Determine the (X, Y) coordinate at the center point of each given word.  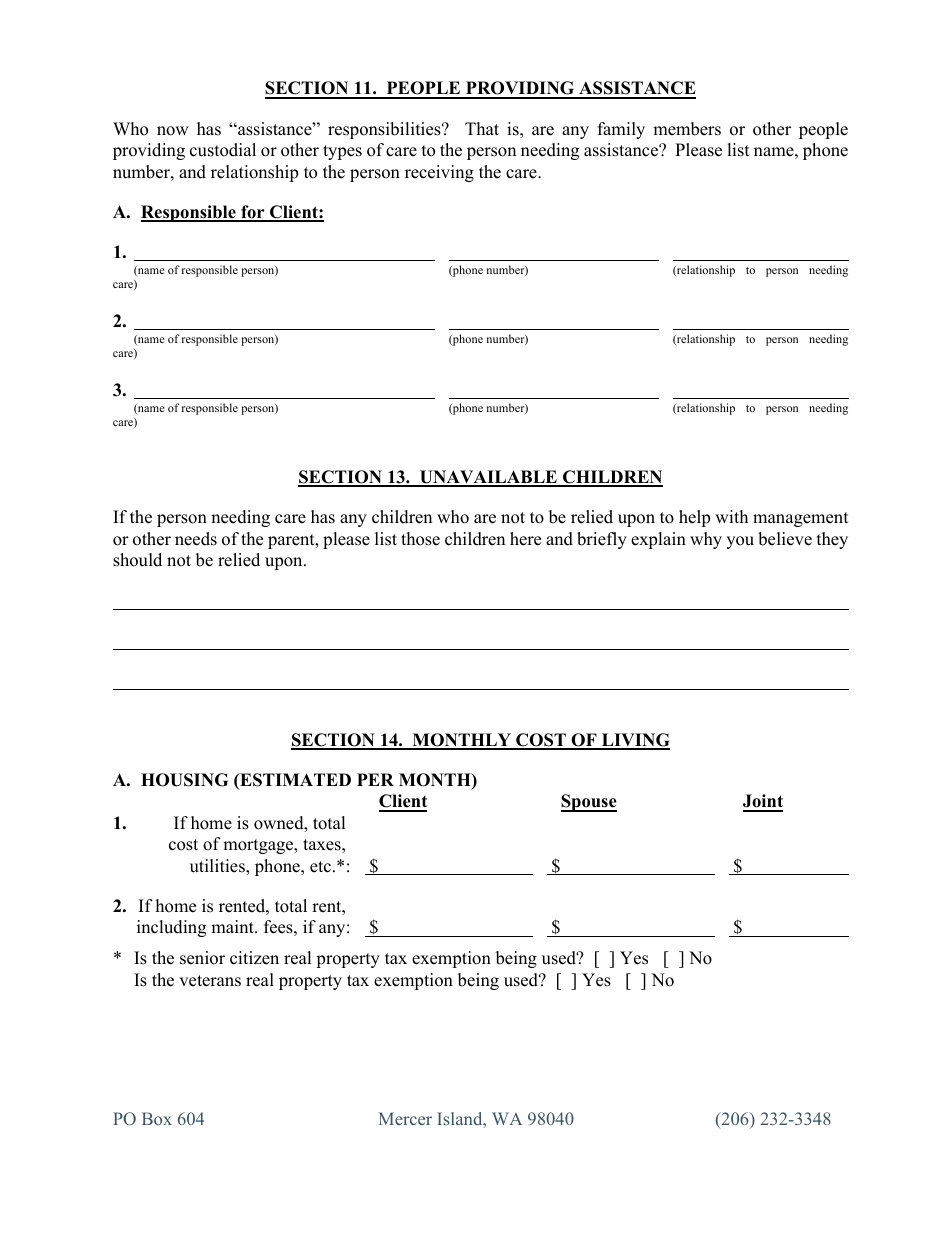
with (731, 516)
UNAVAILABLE (488, 478)
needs (196, 539)
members (687, 129)
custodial (223, 150)
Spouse (589, 803)
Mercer (405, 1118)
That (482, 128)
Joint (763, 802)
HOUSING (184, 780)
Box (157, 1118)
